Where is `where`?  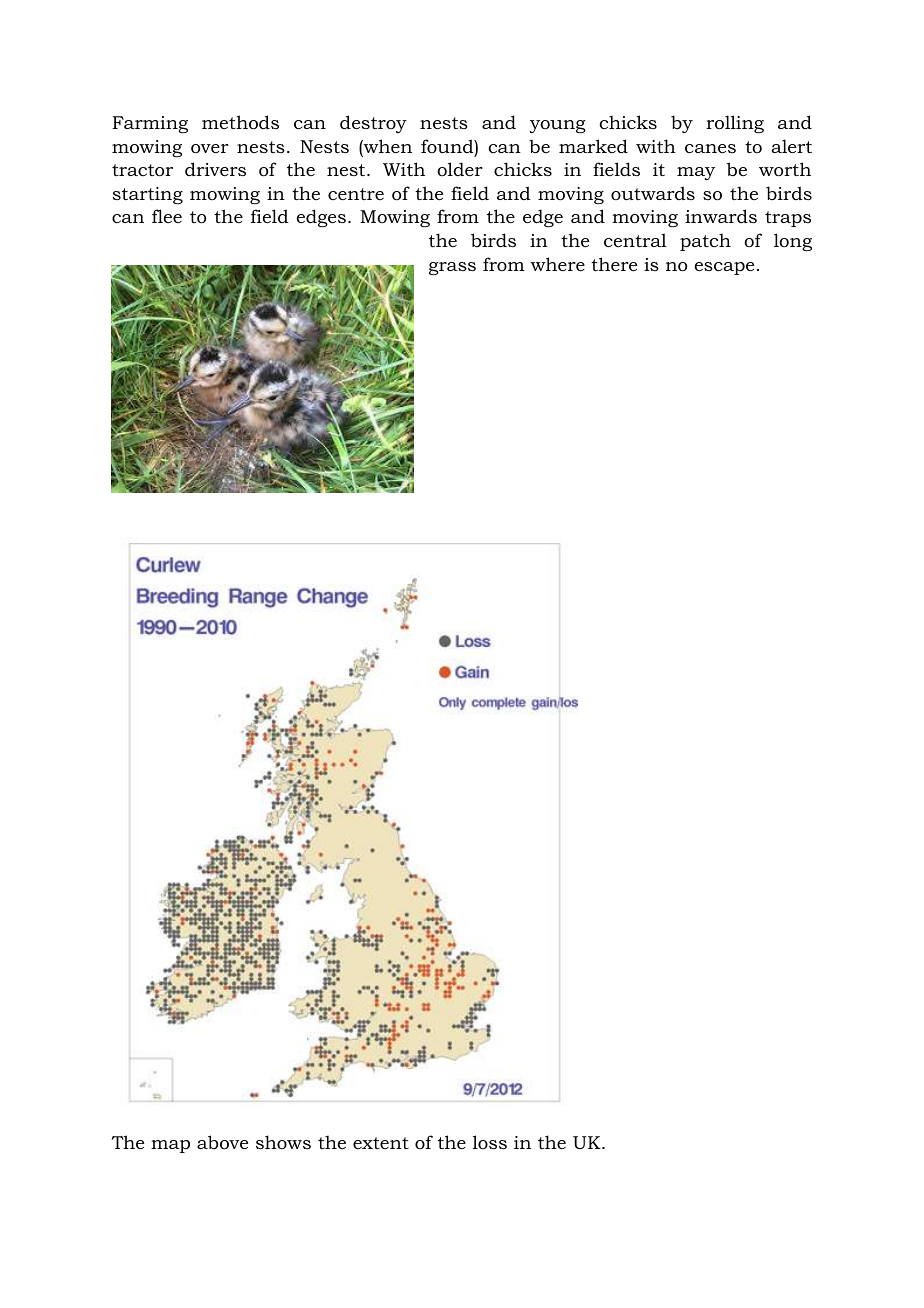 where is located at coordinates (557, 264).
